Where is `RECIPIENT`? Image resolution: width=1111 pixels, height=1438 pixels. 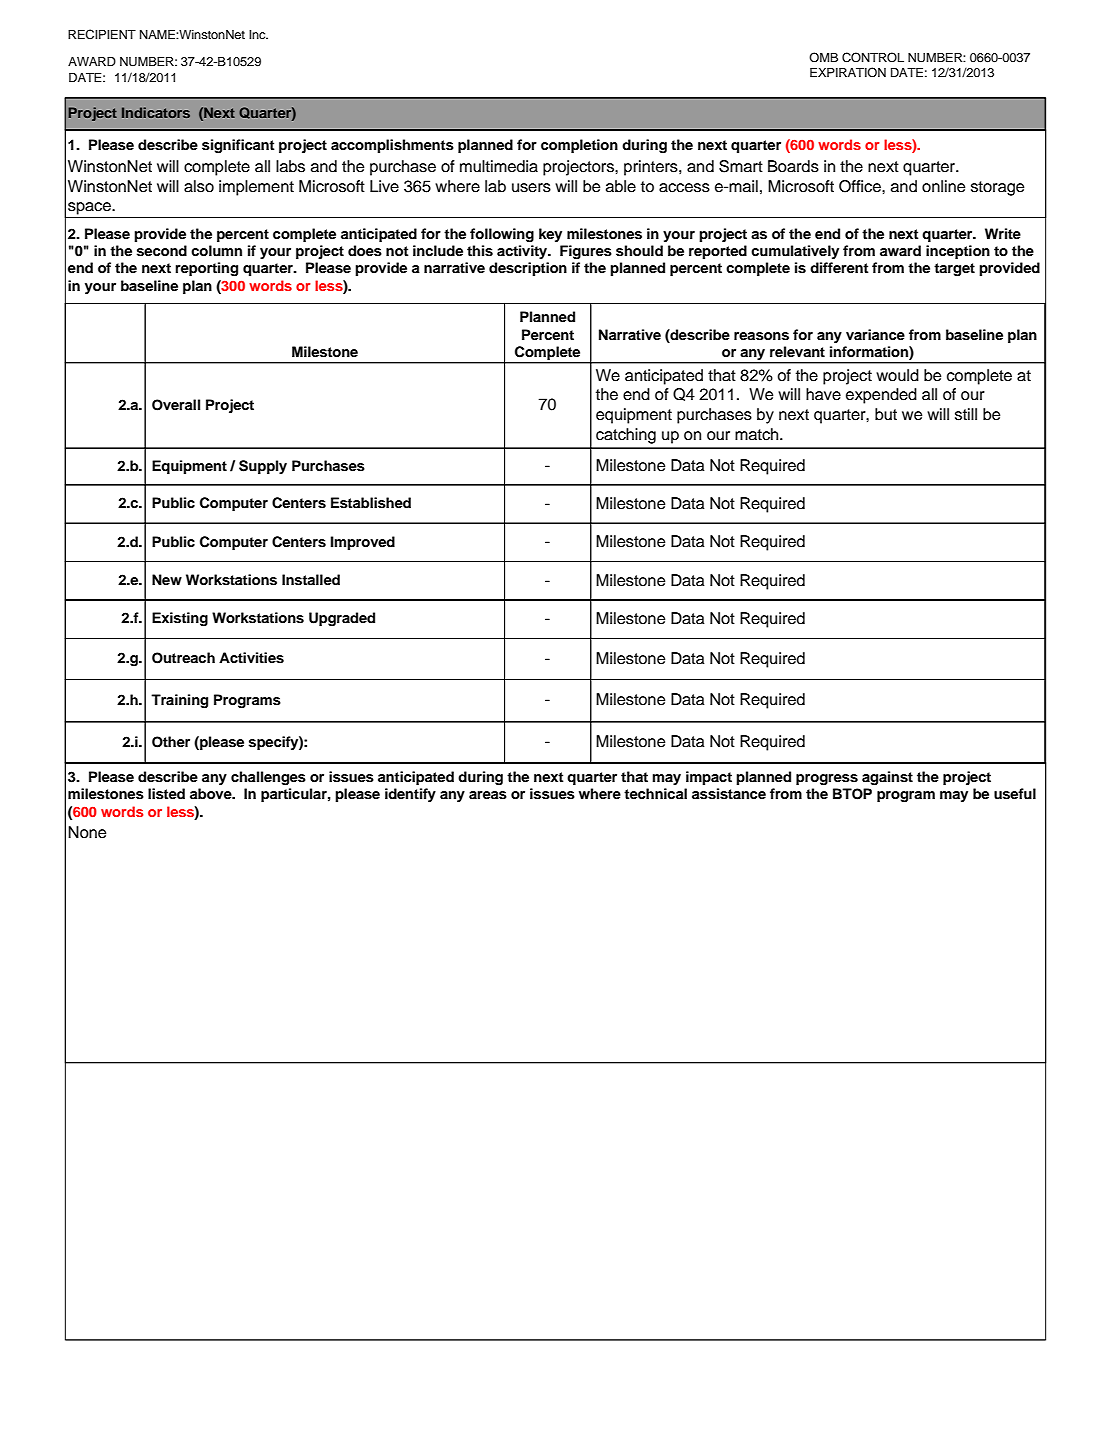 RECIPIENT is located at coordinates (102, 34).
